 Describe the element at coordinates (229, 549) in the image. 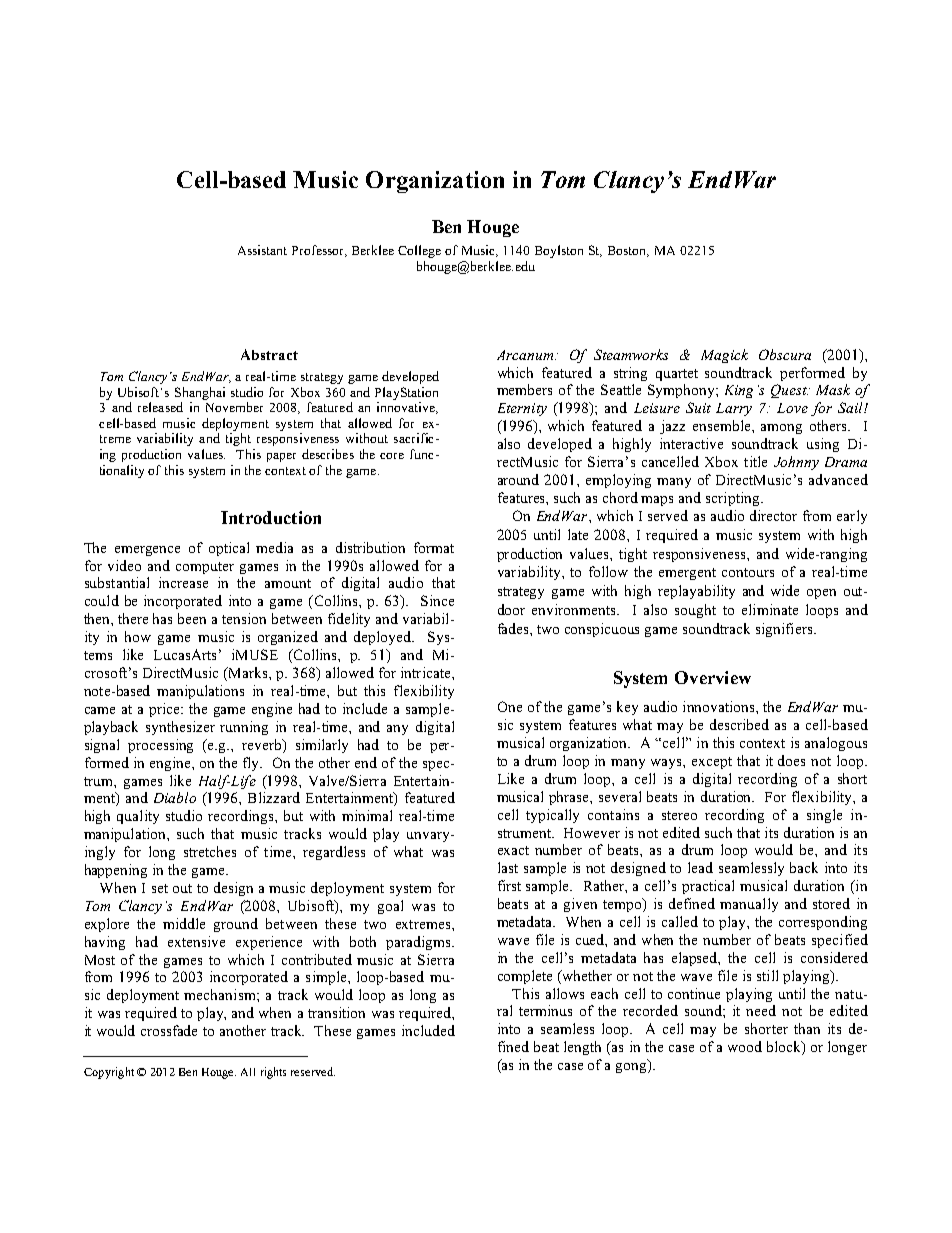

I see `optical` at that location.
